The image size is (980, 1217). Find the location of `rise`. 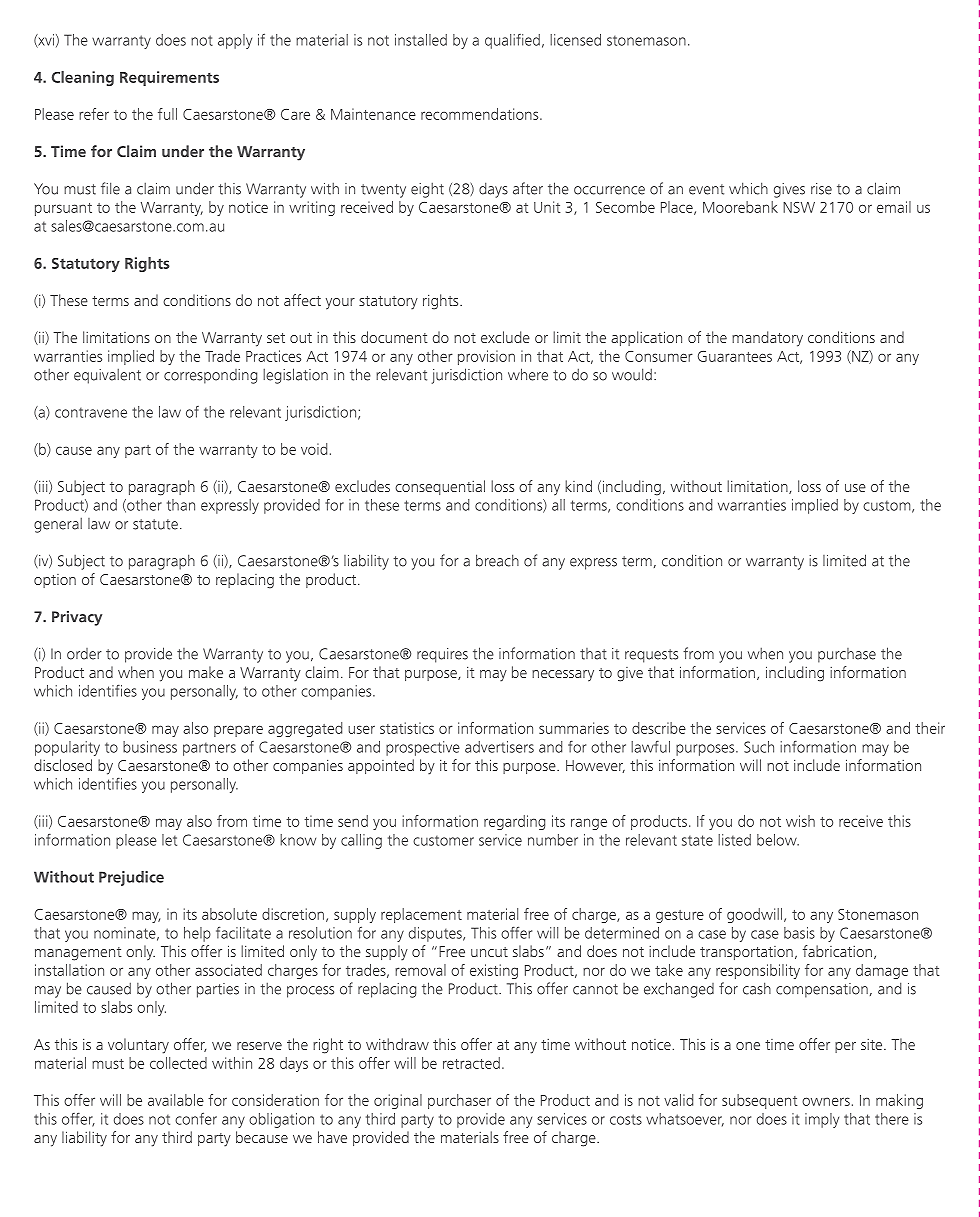

rise is located at coordinates (821, 189).
